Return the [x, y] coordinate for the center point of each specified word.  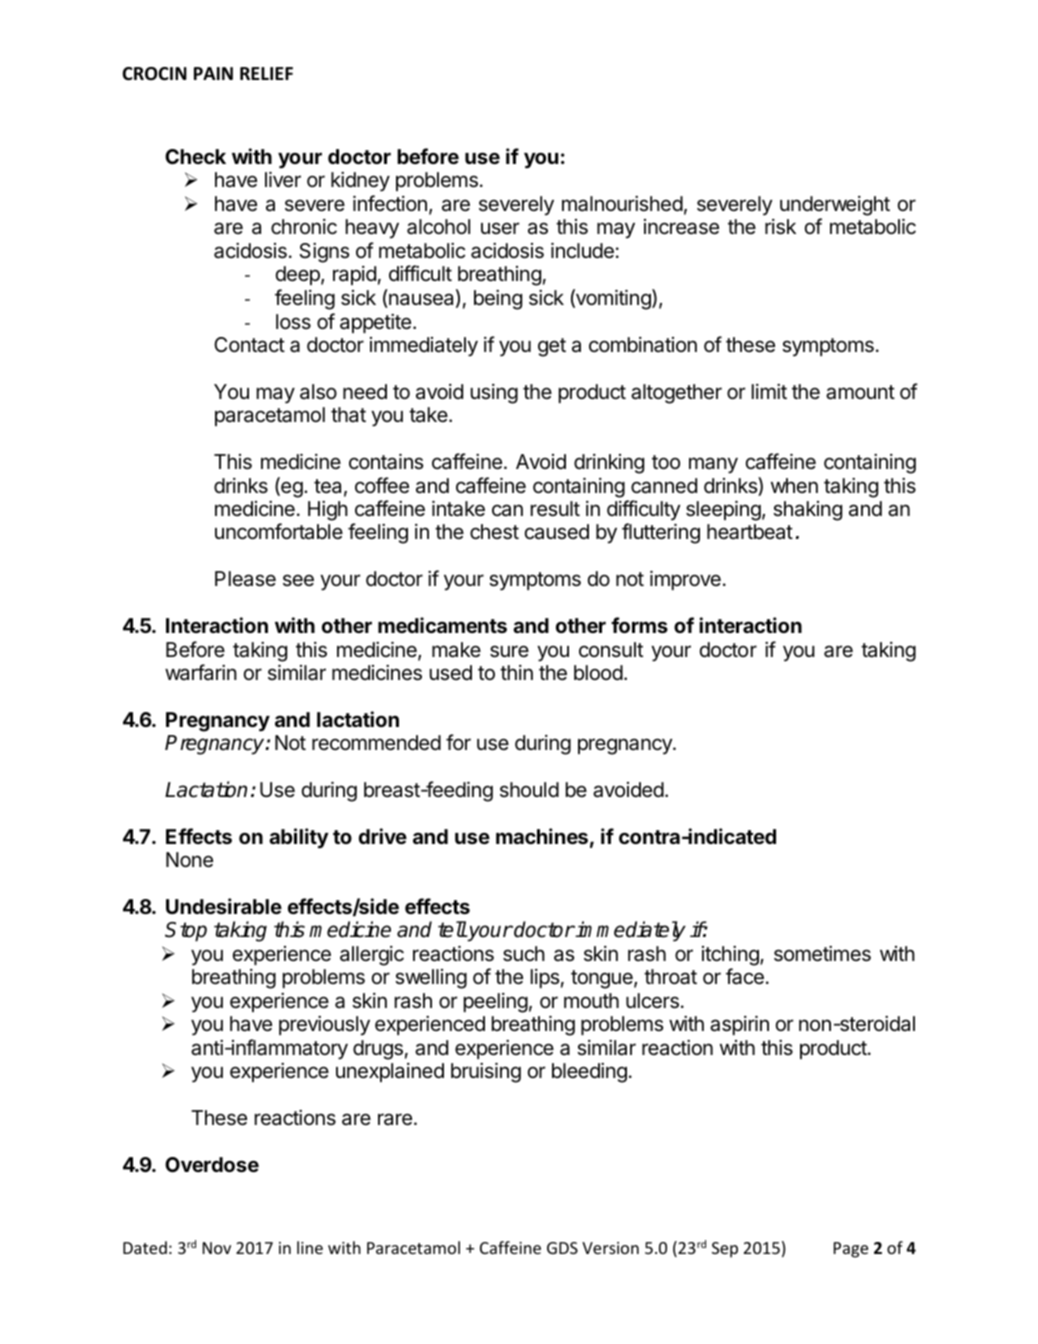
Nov [217, 1248]
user [500, 228]
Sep [725, 1250]
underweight [835, 206]
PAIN [213, 73]
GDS [562, 1248]
